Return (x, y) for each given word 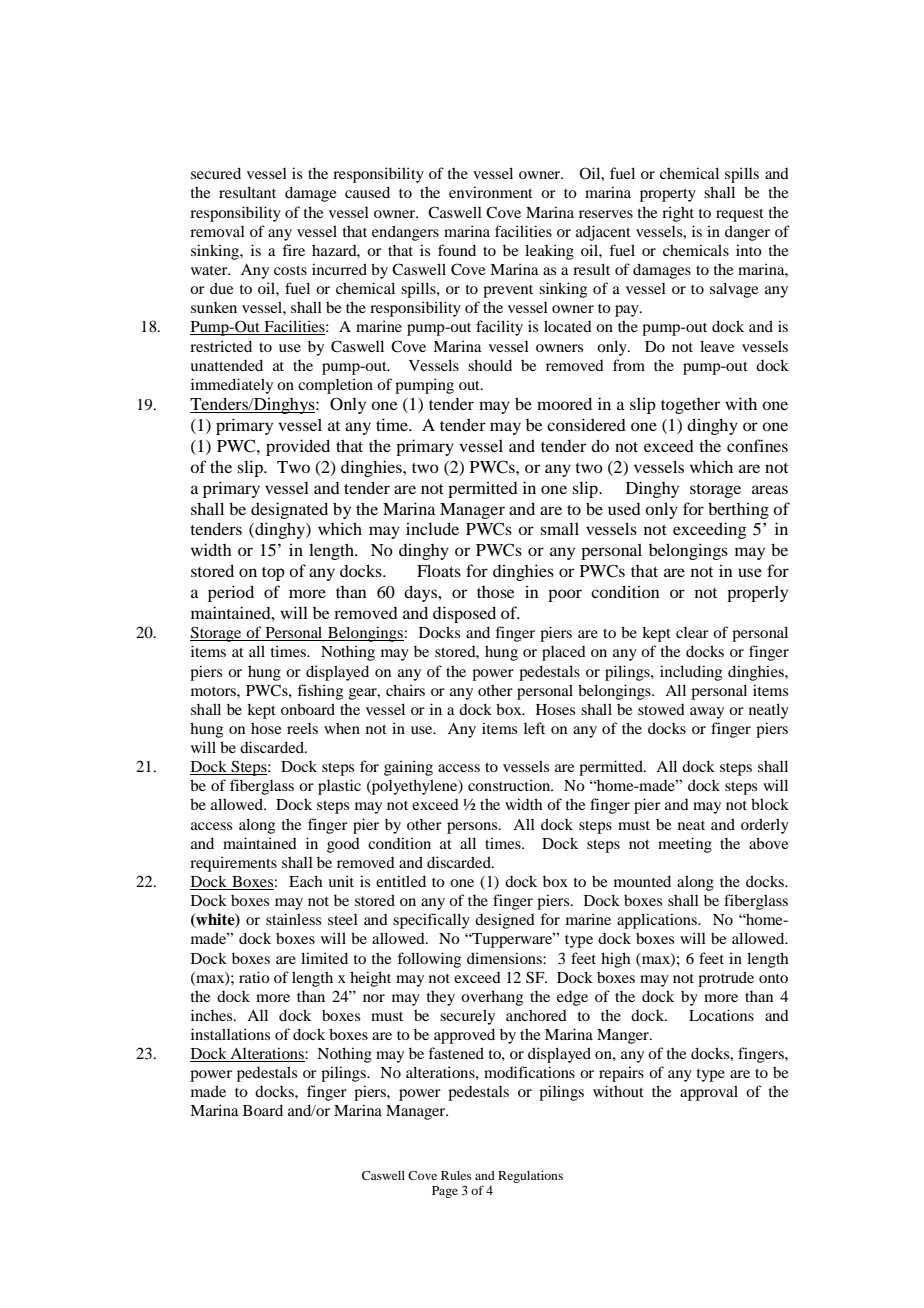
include (432, 528)
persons (473, 828)
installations (230, 1034)
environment (491, 192)
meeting (685, 845)
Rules (456, 1175)
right (678, 214)
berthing (738, 510)
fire (293, 250)
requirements (233, 864)
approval (709, 1093)
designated (289, 510)
